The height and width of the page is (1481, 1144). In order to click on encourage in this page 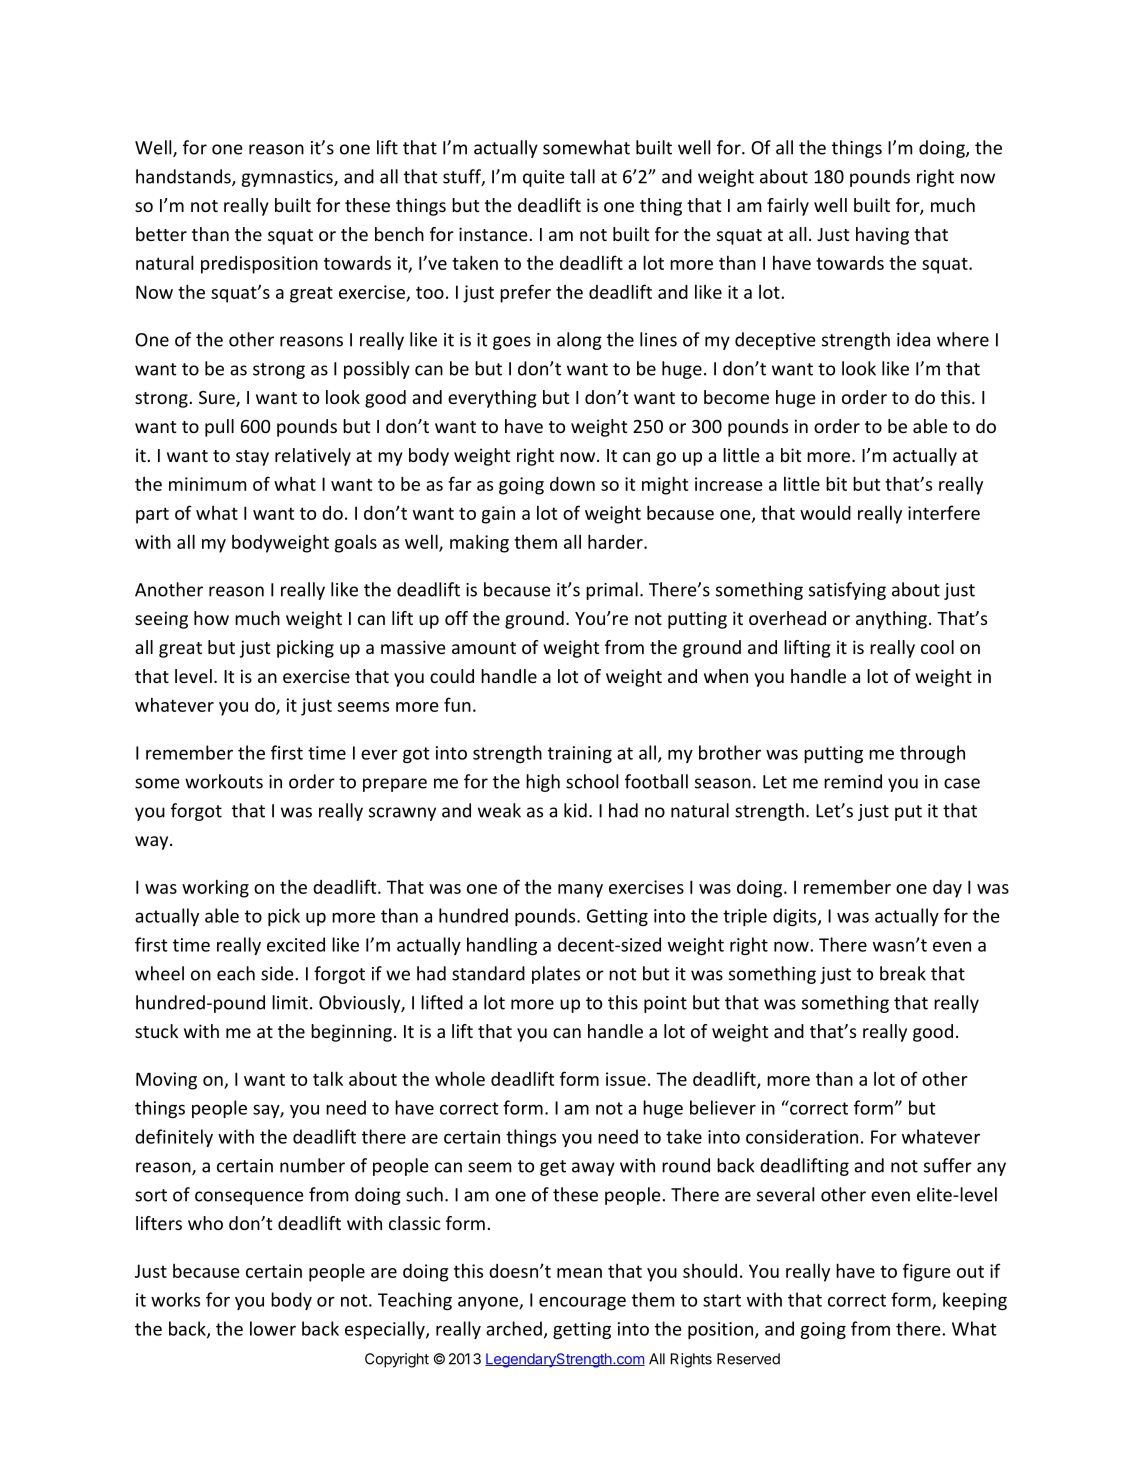, I will do `click(582, 1303)`.
